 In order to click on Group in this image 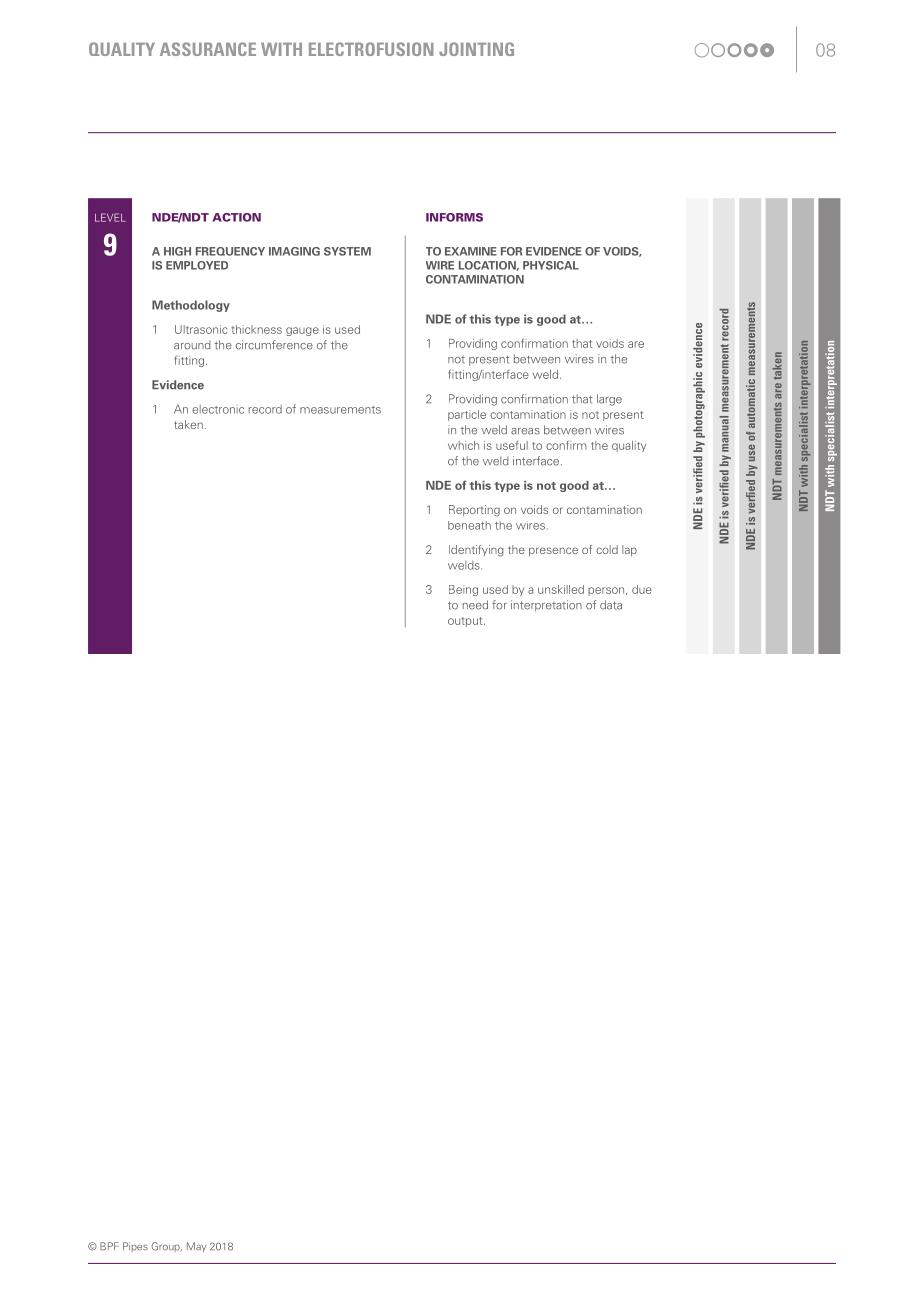, I will do `click(167, 1247)`.
